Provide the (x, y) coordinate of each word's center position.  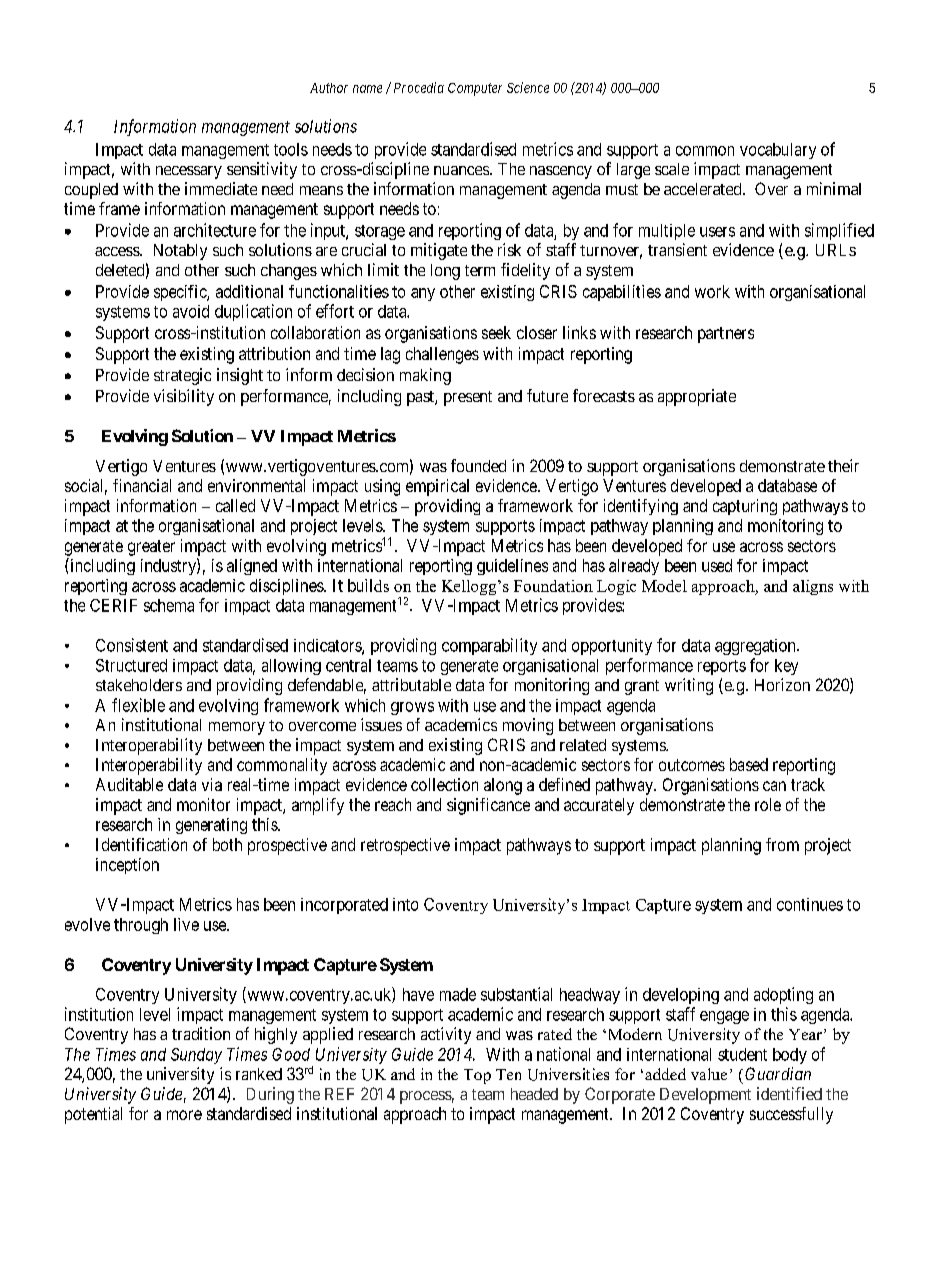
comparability (489, 646)
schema (169, 605)
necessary (189, 172)
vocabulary (778, 151)
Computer (475, 89)
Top (477, 1076)
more (184, 1115)
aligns (813, 587)
